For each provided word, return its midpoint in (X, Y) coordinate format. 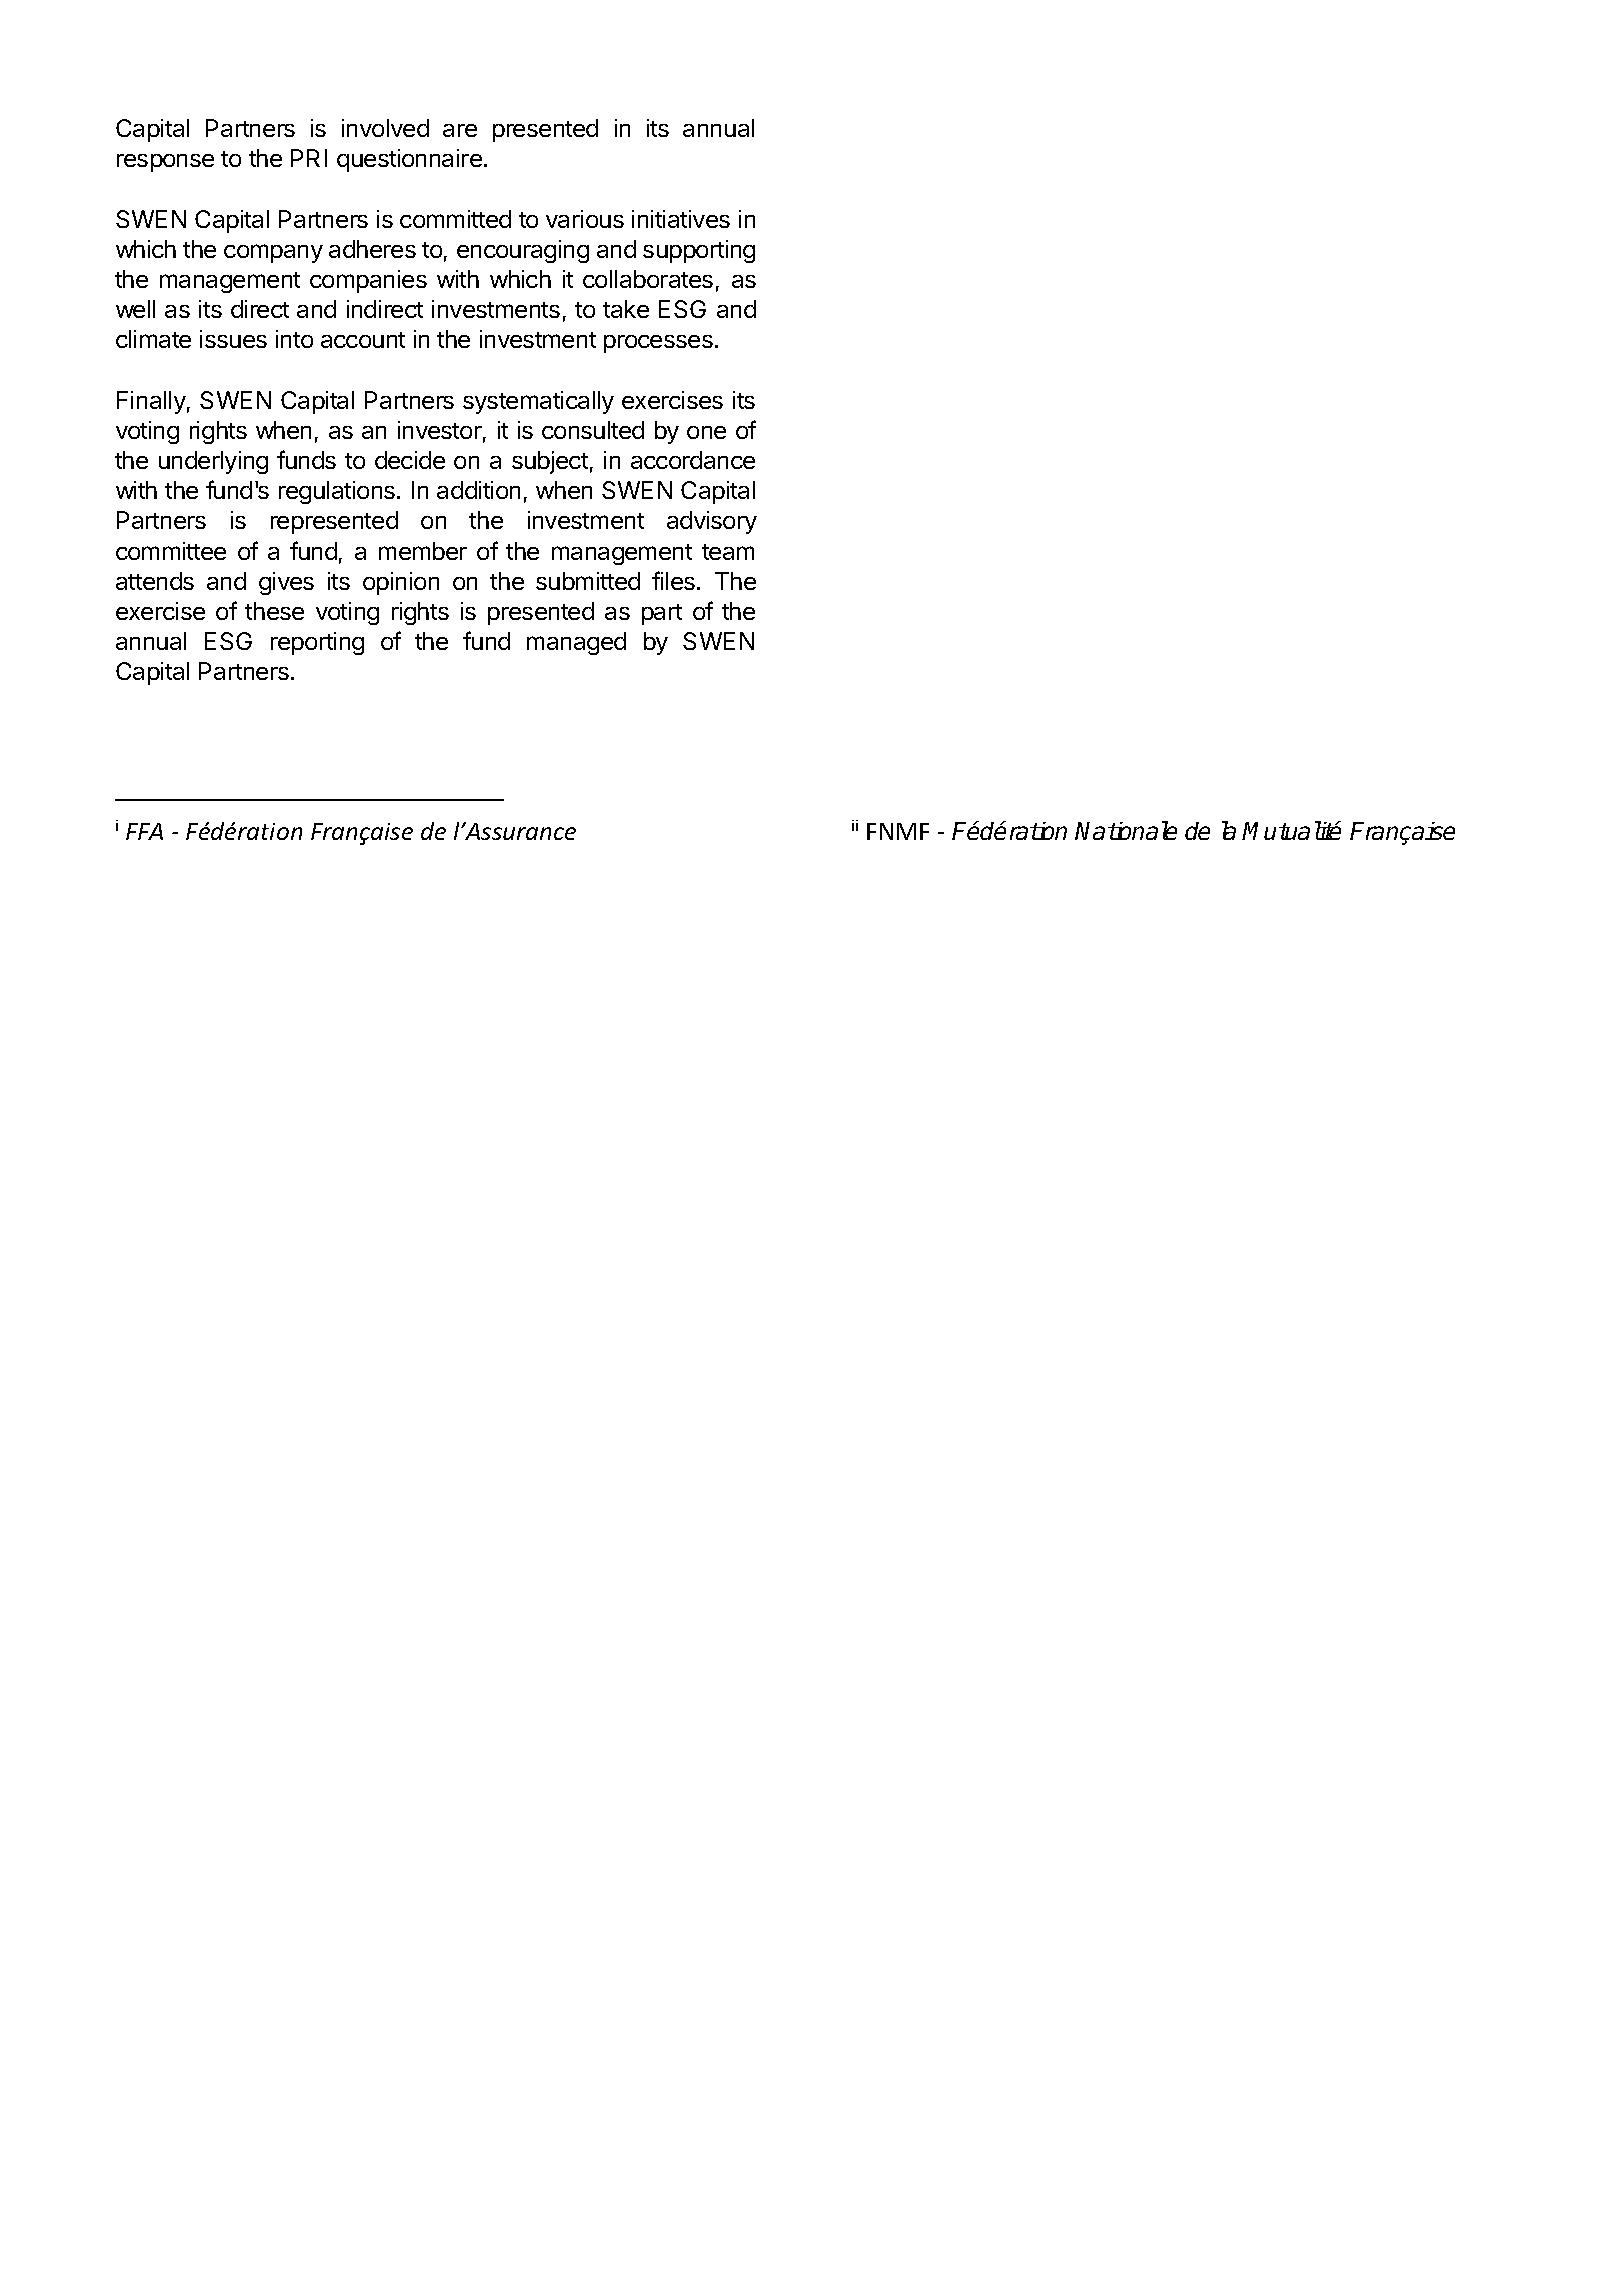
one (706, 432)
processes (658, 344)
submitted (588, 581)
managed (576, 643)
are (460, 130)
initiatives (681, 219)
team (728, 552)
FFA (144, 831)
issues (233, 339)
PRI (309, 158)
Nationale (1126, 830)
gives (286, 583)
